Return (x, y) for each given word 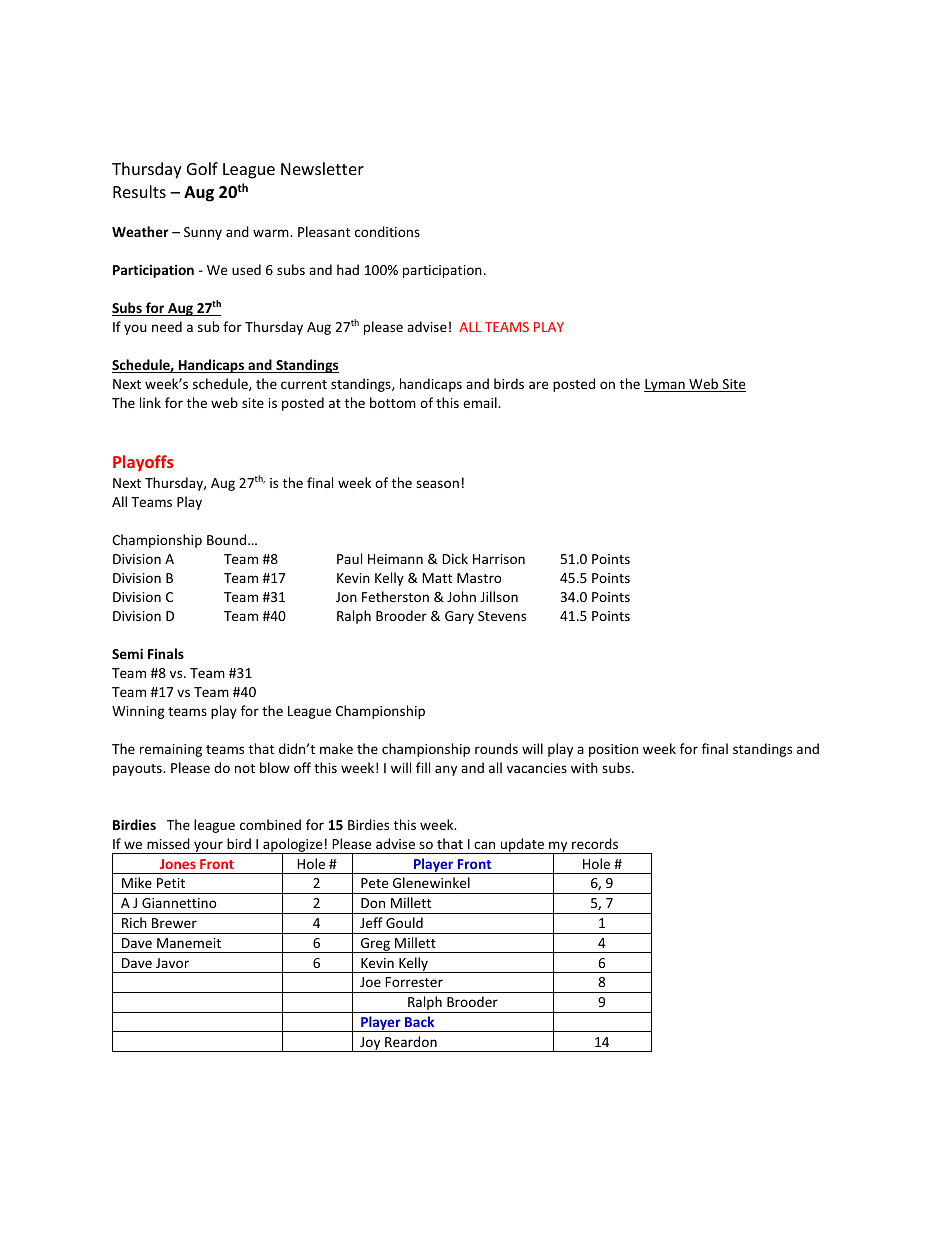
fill (423, 767)
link (150, 402)
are (538, 385)
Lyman (665, 385)
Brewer (174, 923)
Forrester (414, 982)
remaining (171, 750)
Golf (202, 168)
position (613, 750)
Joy (370, 1044)
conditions (387, 231)
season (437, 484)
